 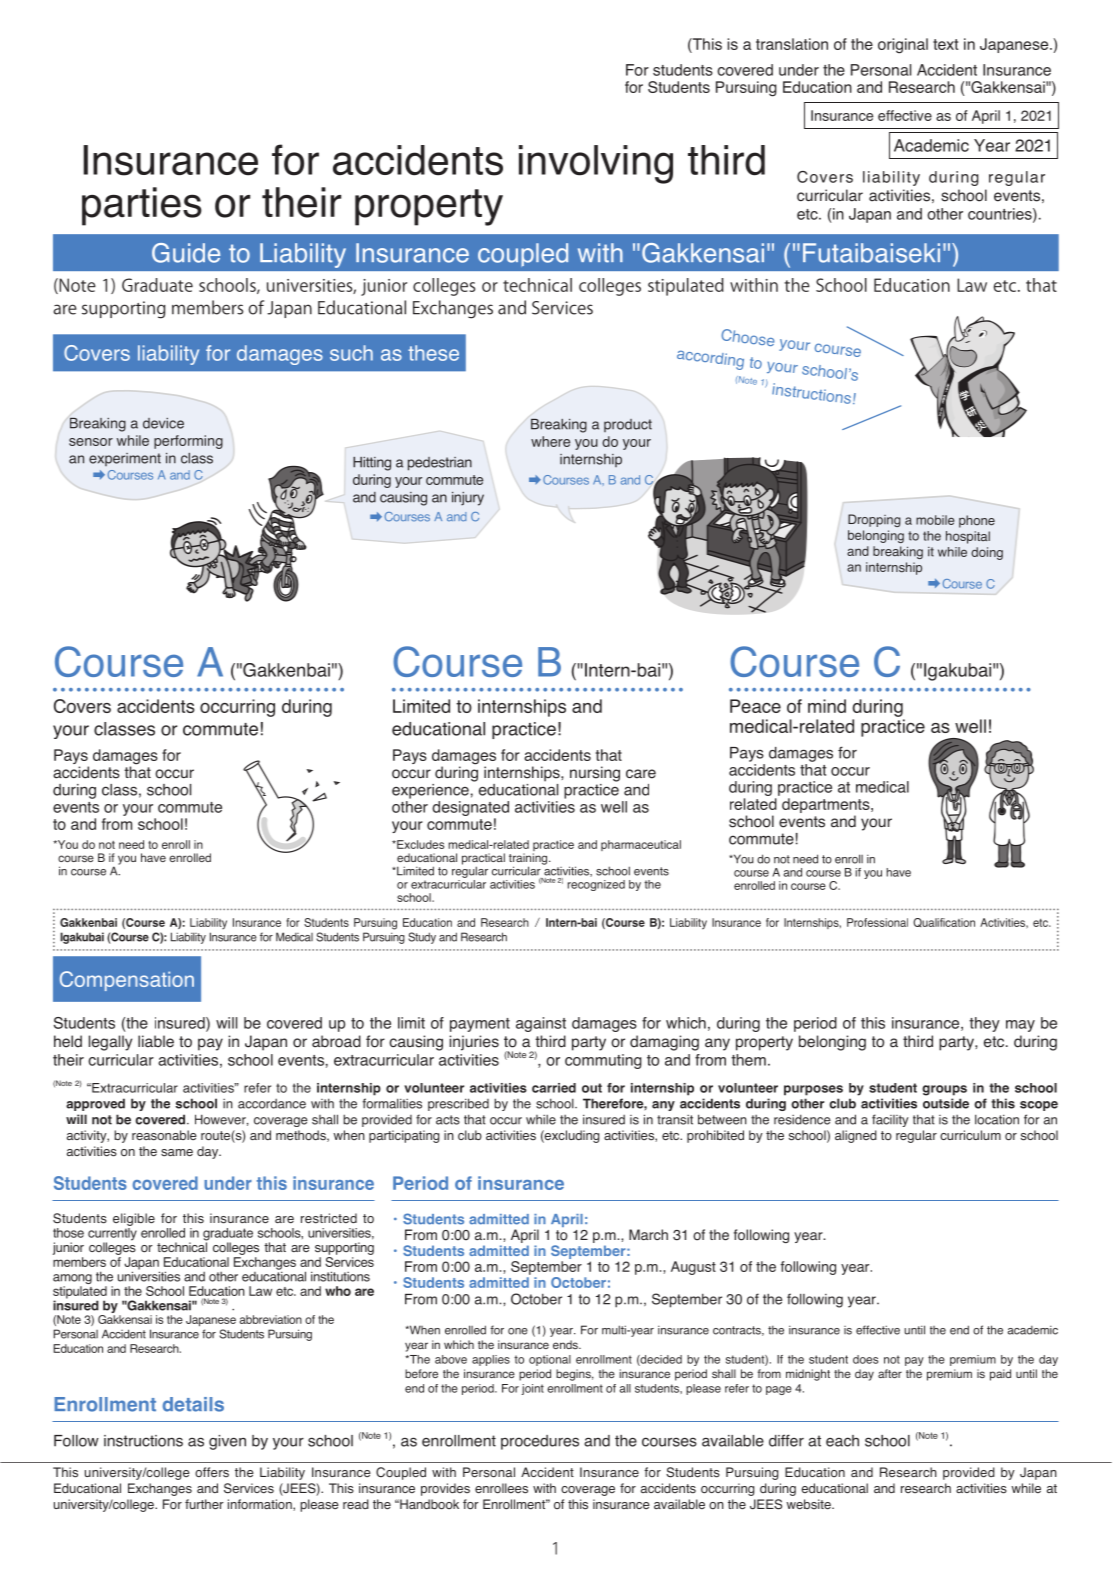 I want to click on experiment, so click(x=125, y=459).
